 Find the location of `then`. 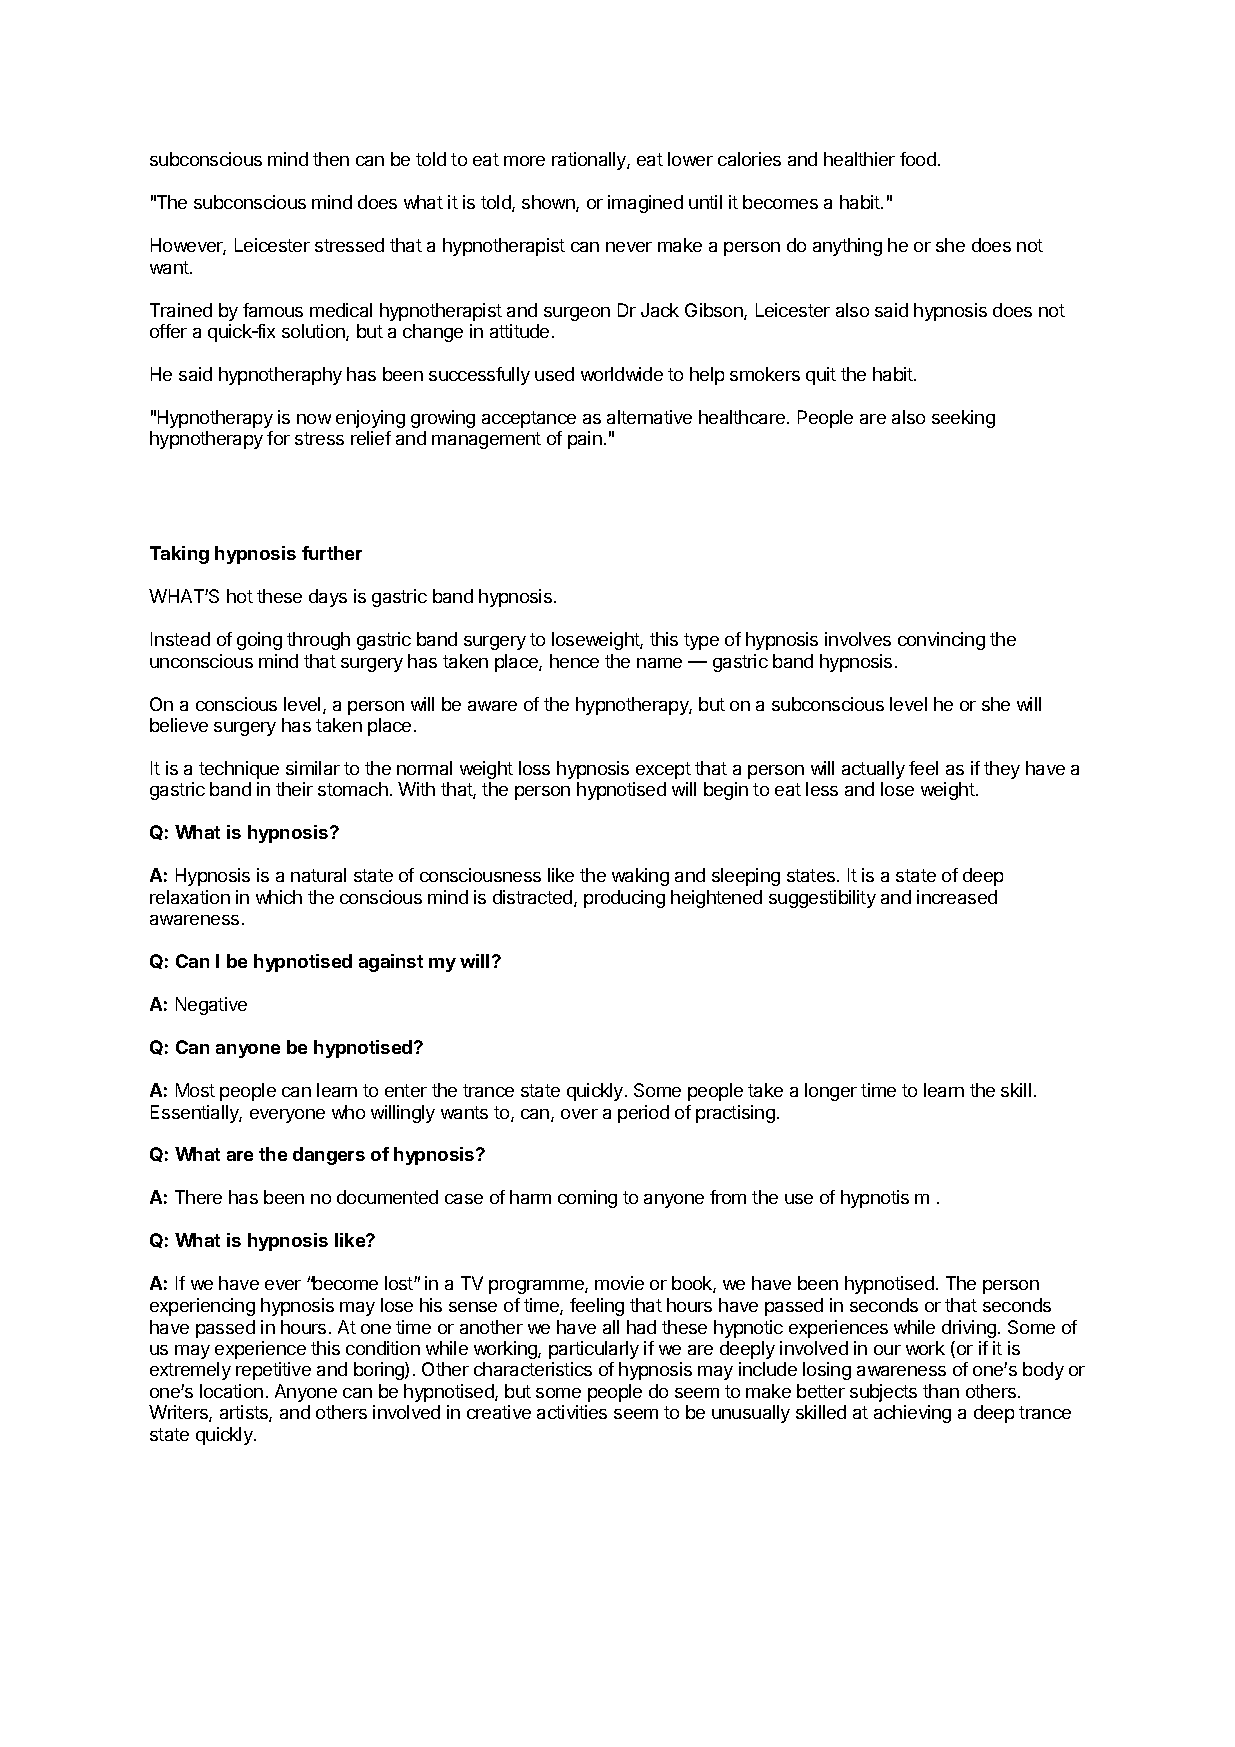

then is located at coordinates (331, 159).
